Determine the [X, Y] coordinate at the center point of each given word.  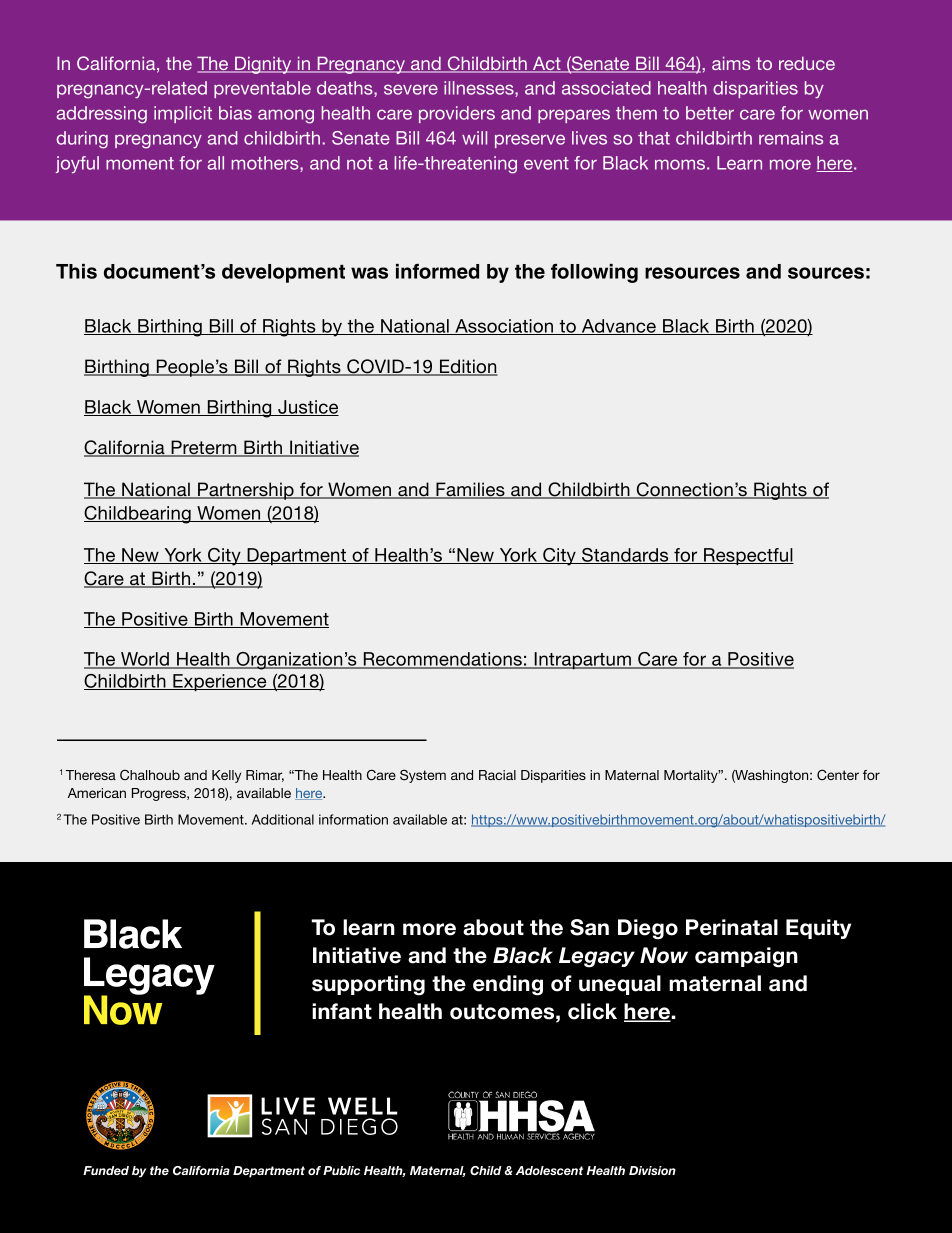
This [76, 271]
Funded [106, 1170]
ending [508, 985]
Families [470, 490]
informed [437, 271]
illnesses [480, 89]
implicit [183, 114]
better [710, 113]
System [423, 776]
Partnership [246, 491]
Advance [619, 327]
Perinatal [732, 927]
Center [838, 774]
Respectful [748, 556]
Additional [283, 819]
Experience [220, 682]
